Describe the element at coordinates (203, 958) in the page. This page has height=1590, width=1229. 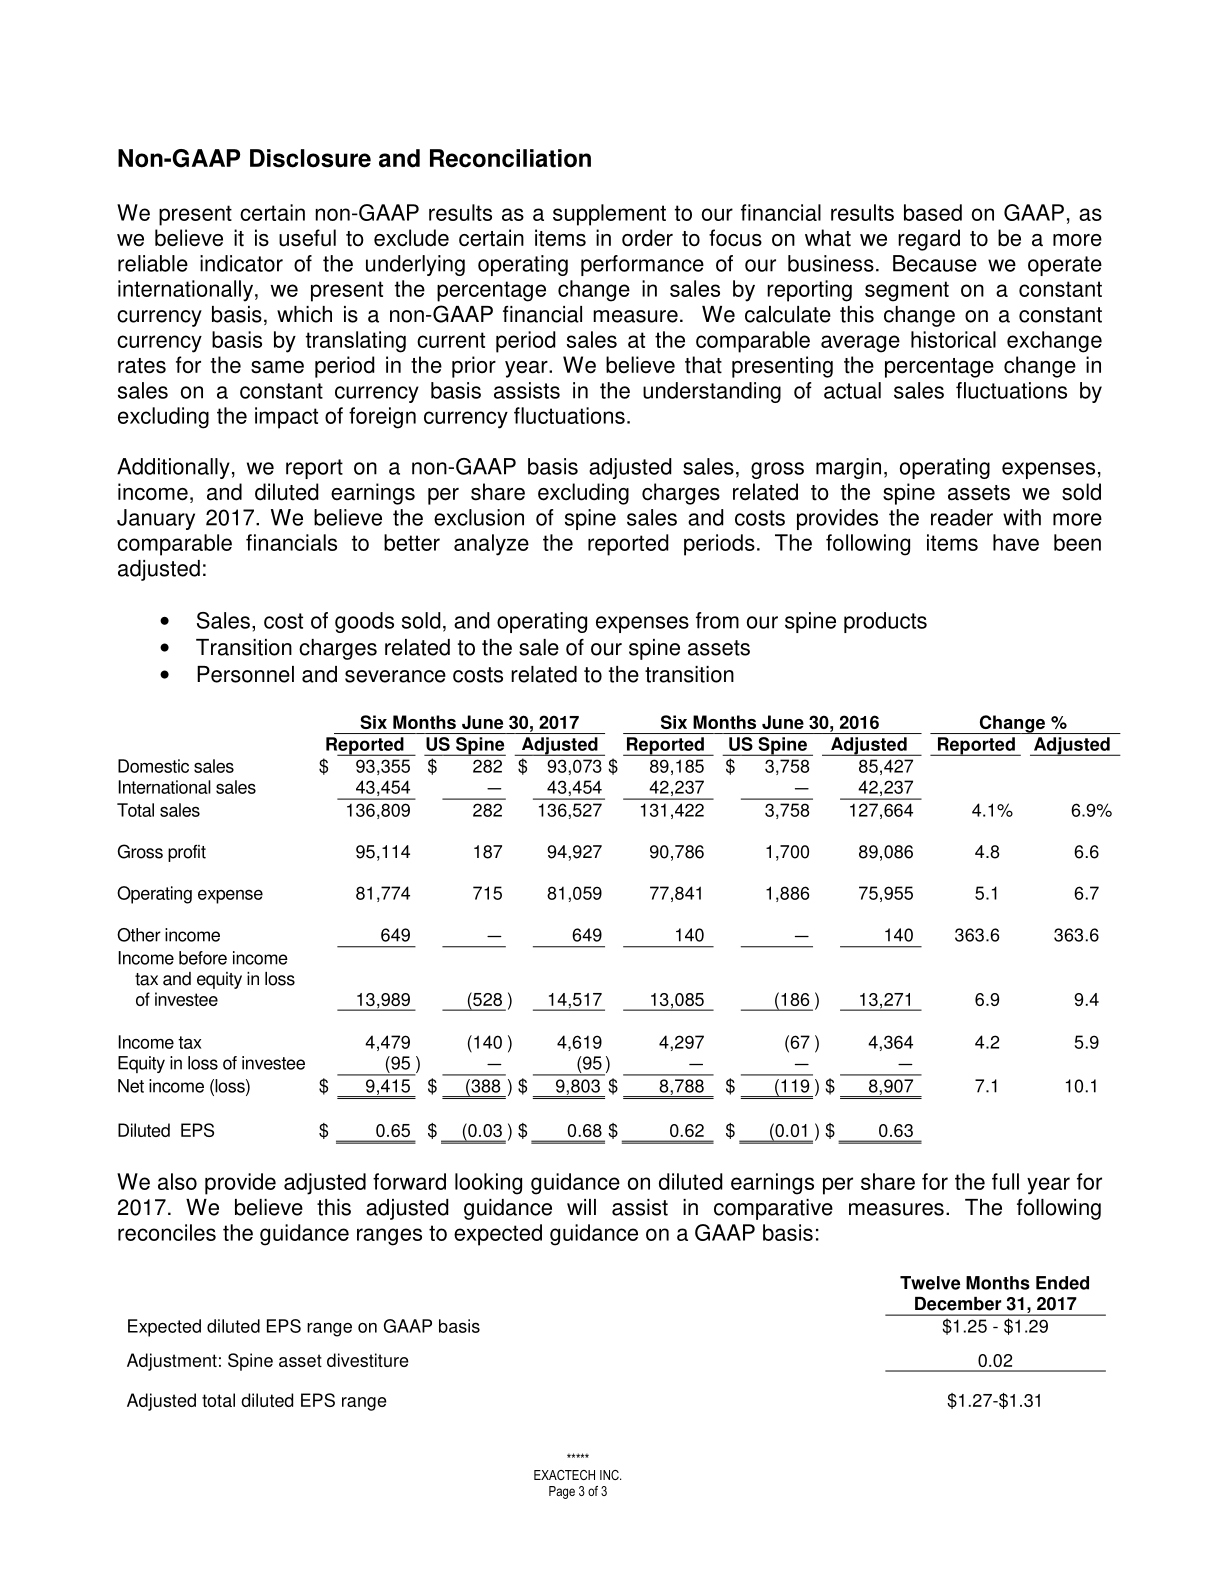
I see `before` at that location.
